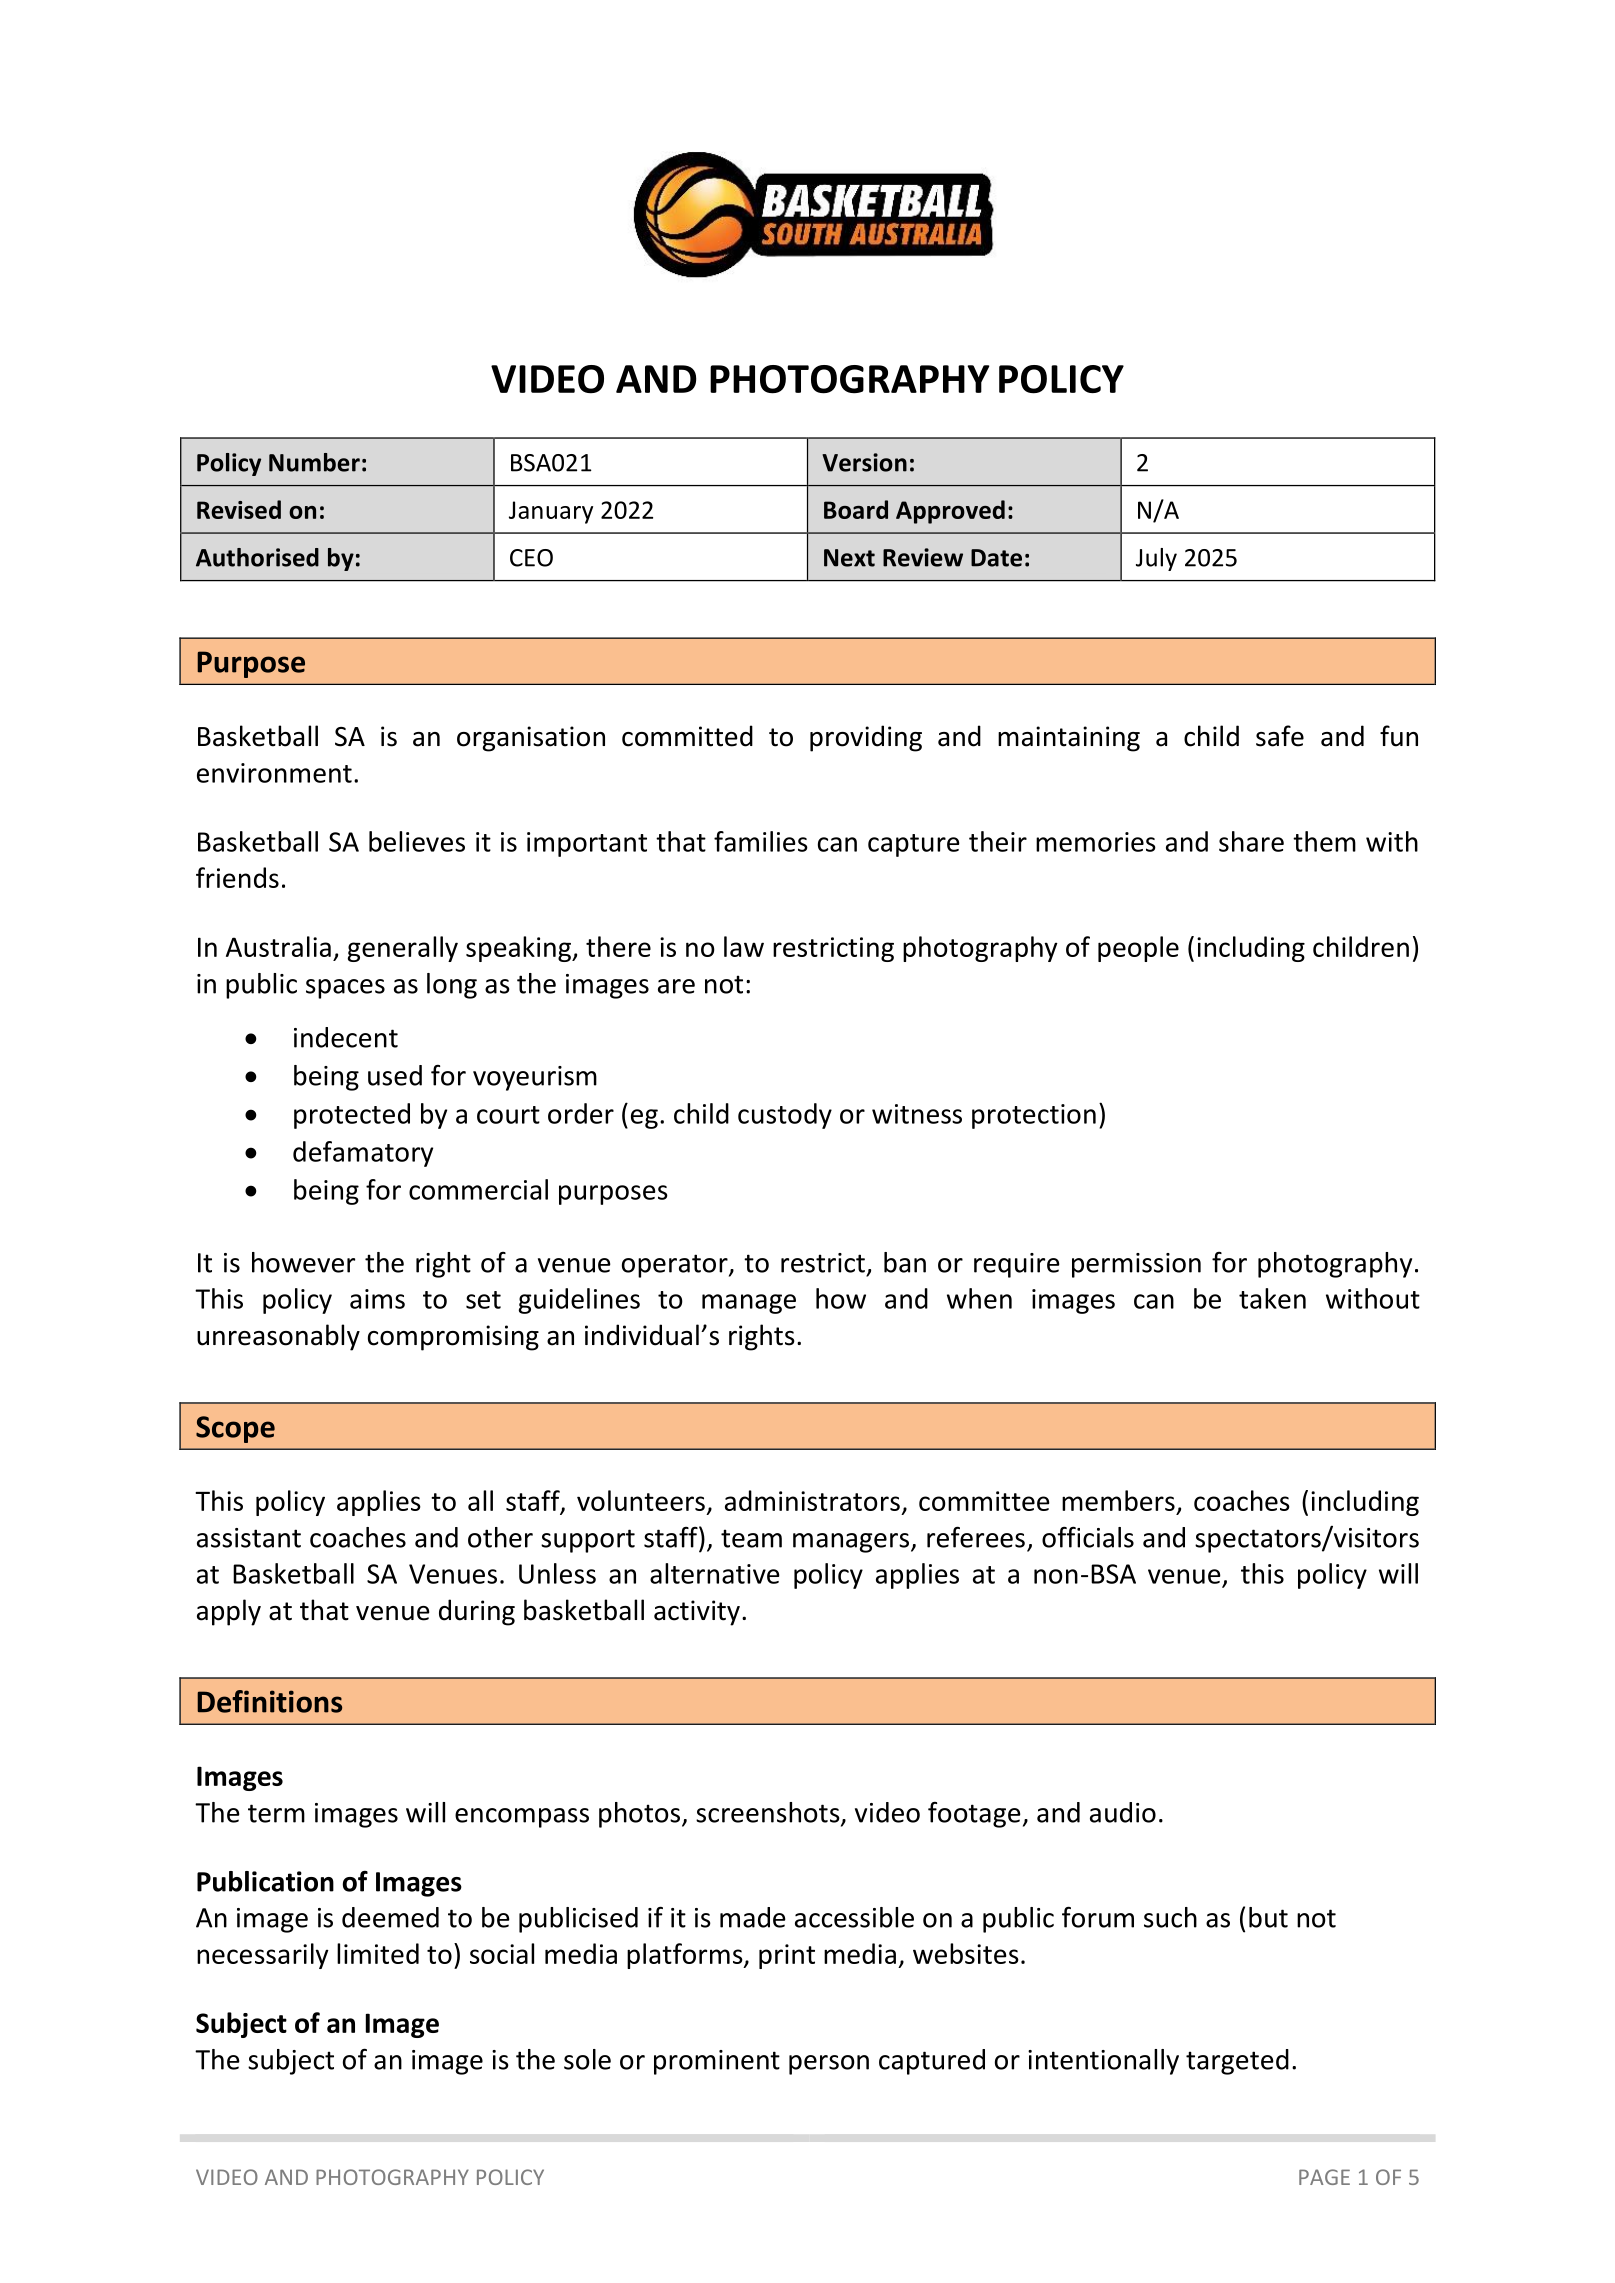  I want to click on limited, so click(378, 1953).
